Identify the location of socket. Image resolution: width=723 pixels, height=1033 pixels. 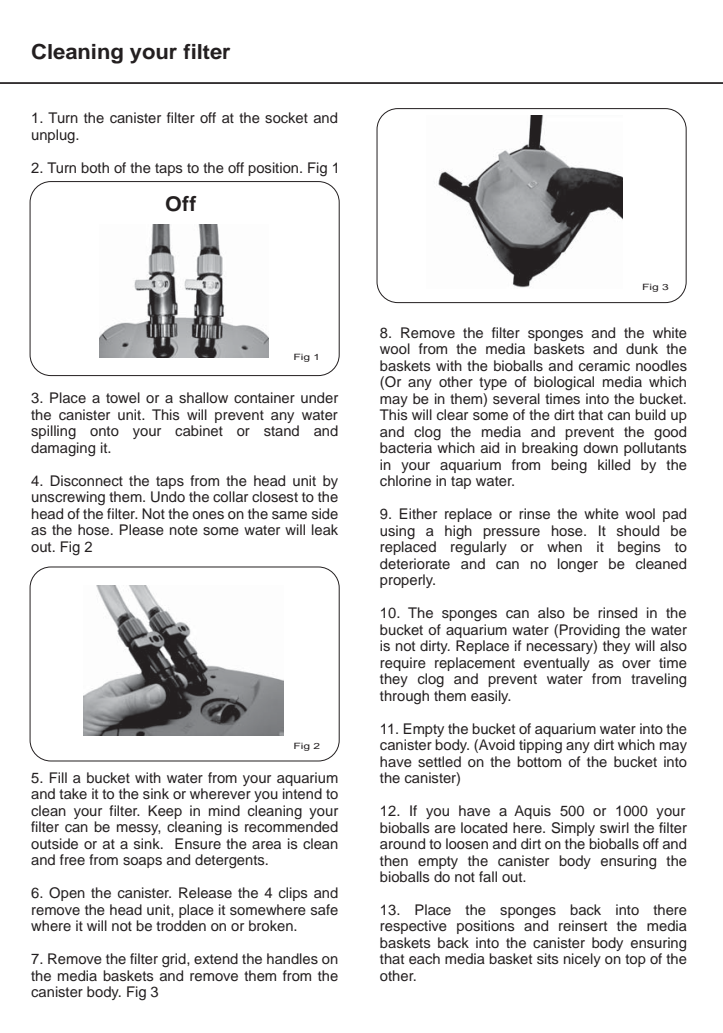
(286, 117).
